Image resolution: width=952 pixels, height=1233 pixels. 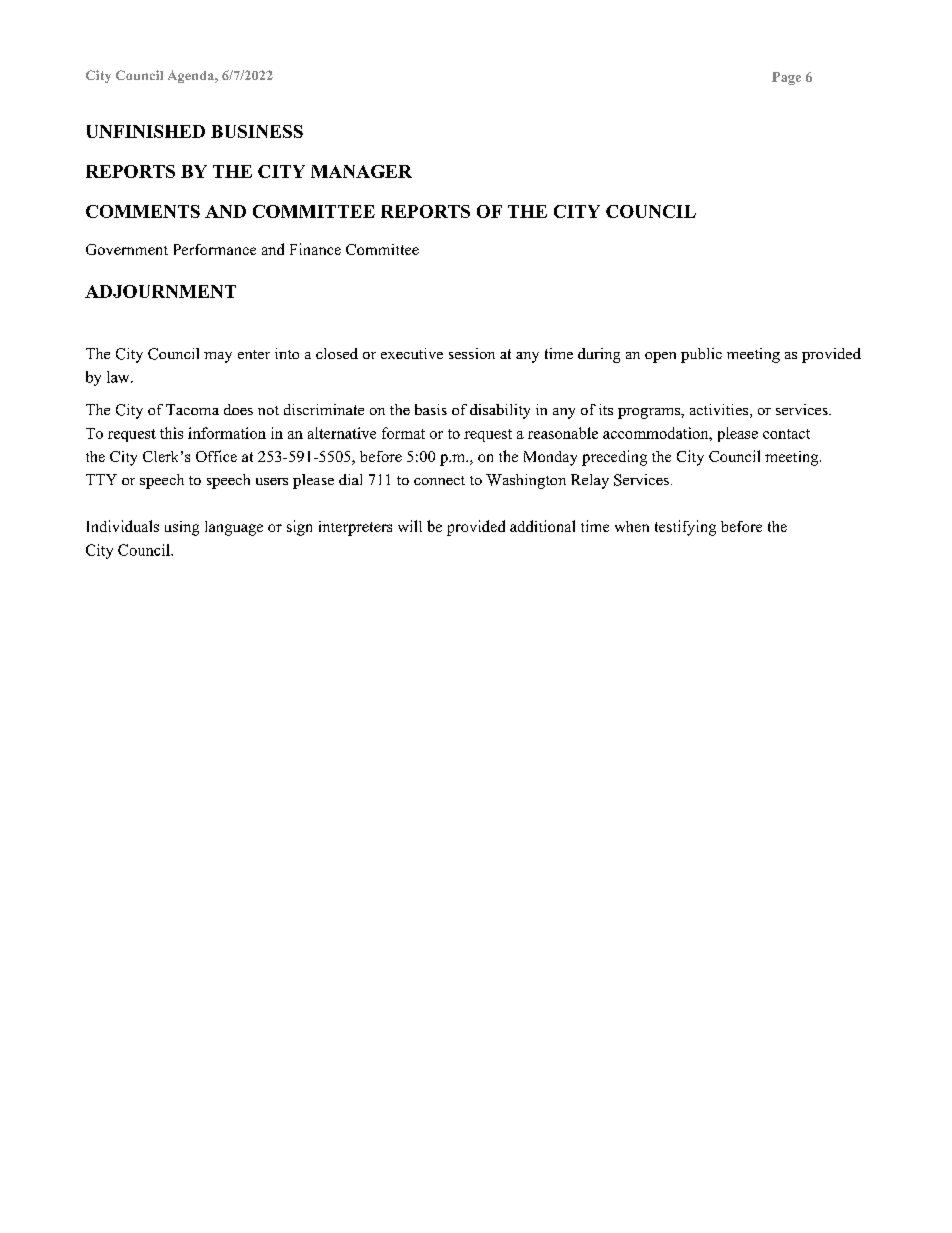 What do you see at coordinates (786, 78) in the screenshot?
I see `Page` at bounding box center [786, 78].
